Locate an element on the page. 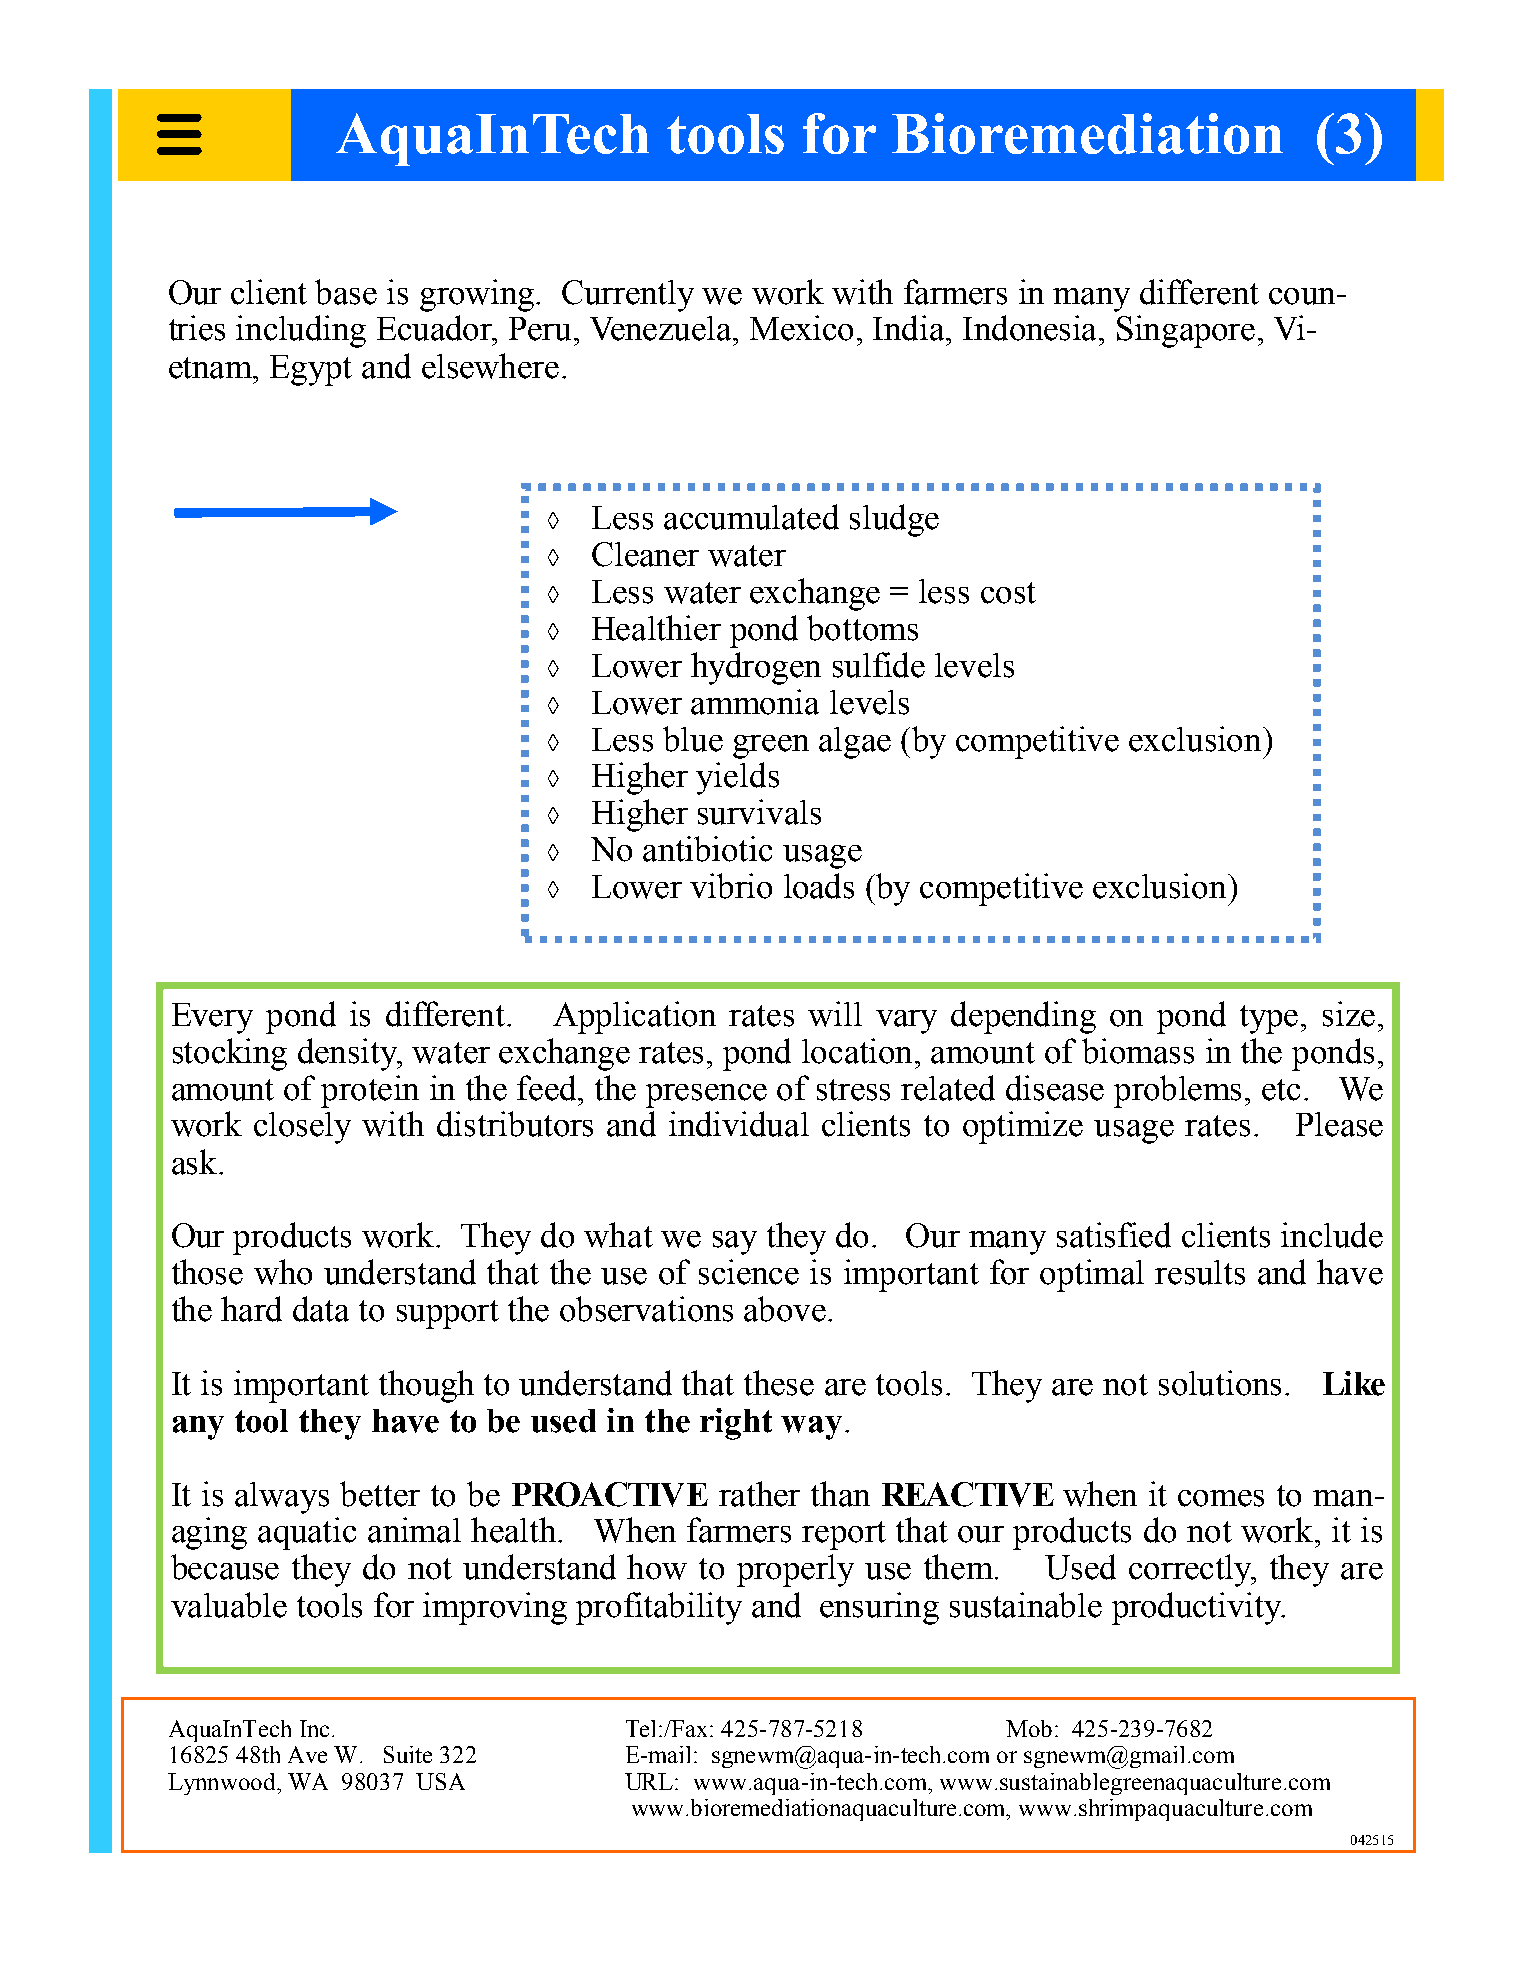 This page has width=1523, height=1971. Mexico is located at coordinates (801, 328).
